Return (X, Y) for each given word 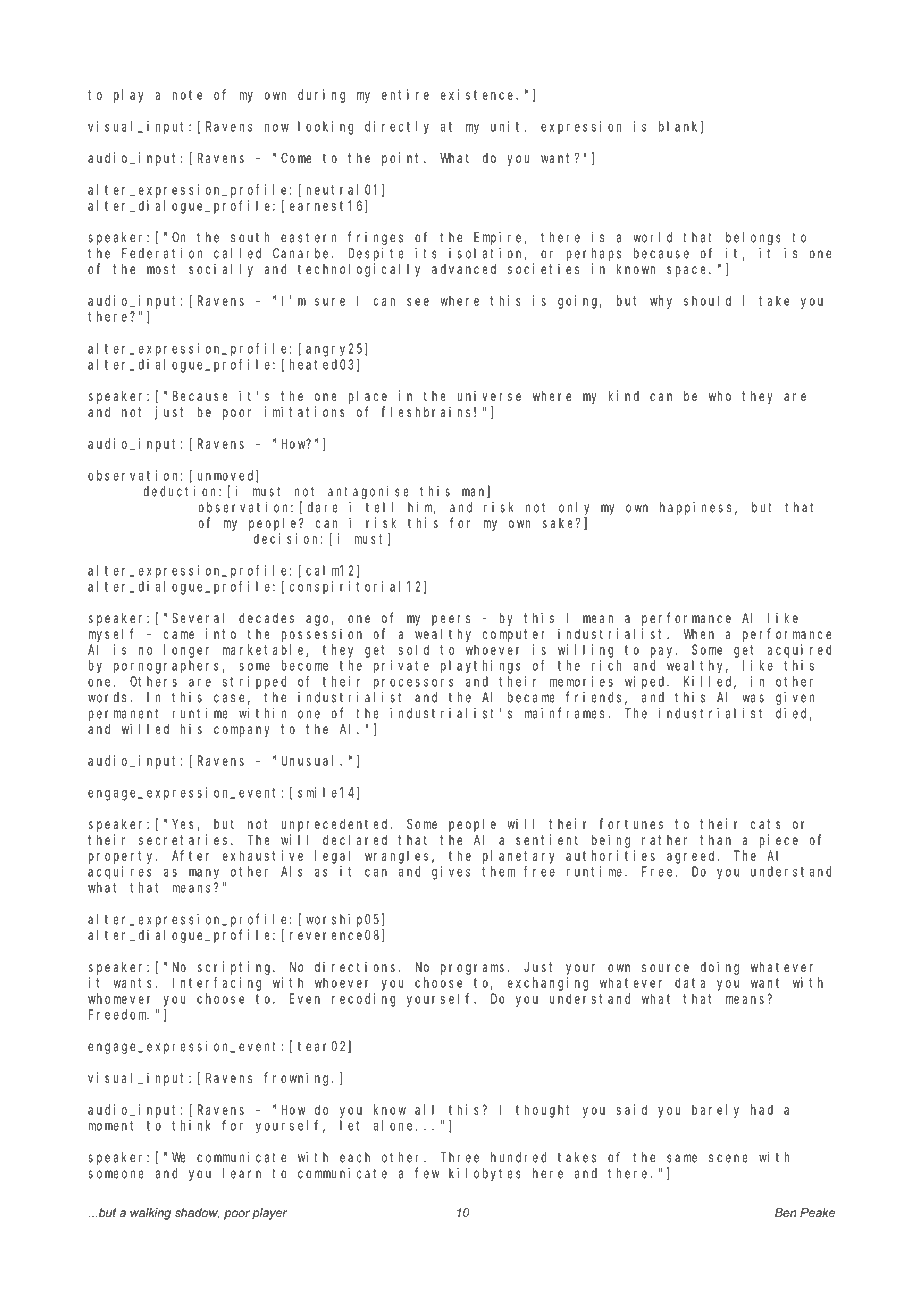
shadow (197, 1213)
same (682, 1158)
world (652, 237)
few (427, 1173)
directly (397, 128)
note (187, 95)
